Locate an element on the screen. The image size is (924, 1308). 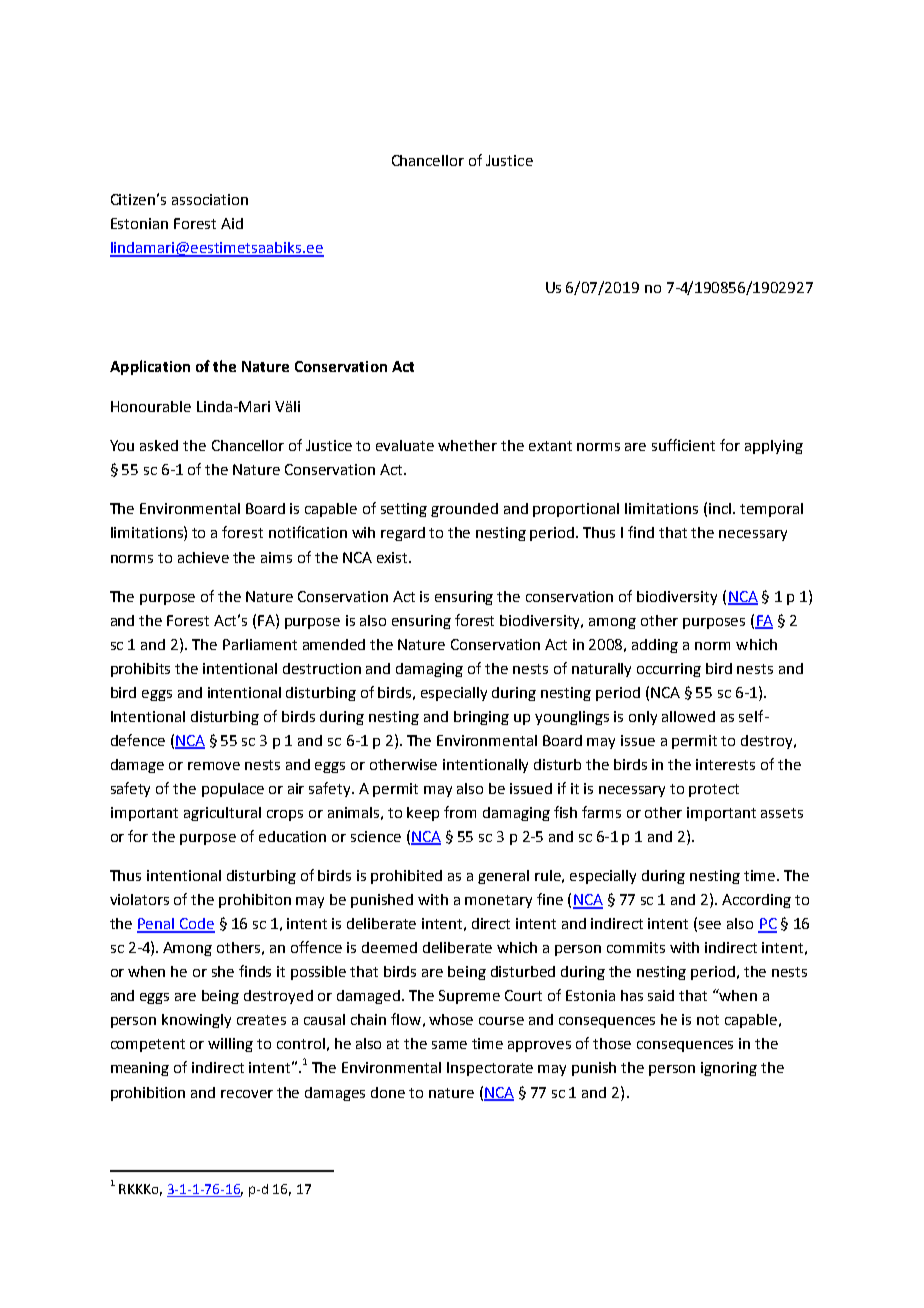
achieve is located at coordinates (203, 557).
